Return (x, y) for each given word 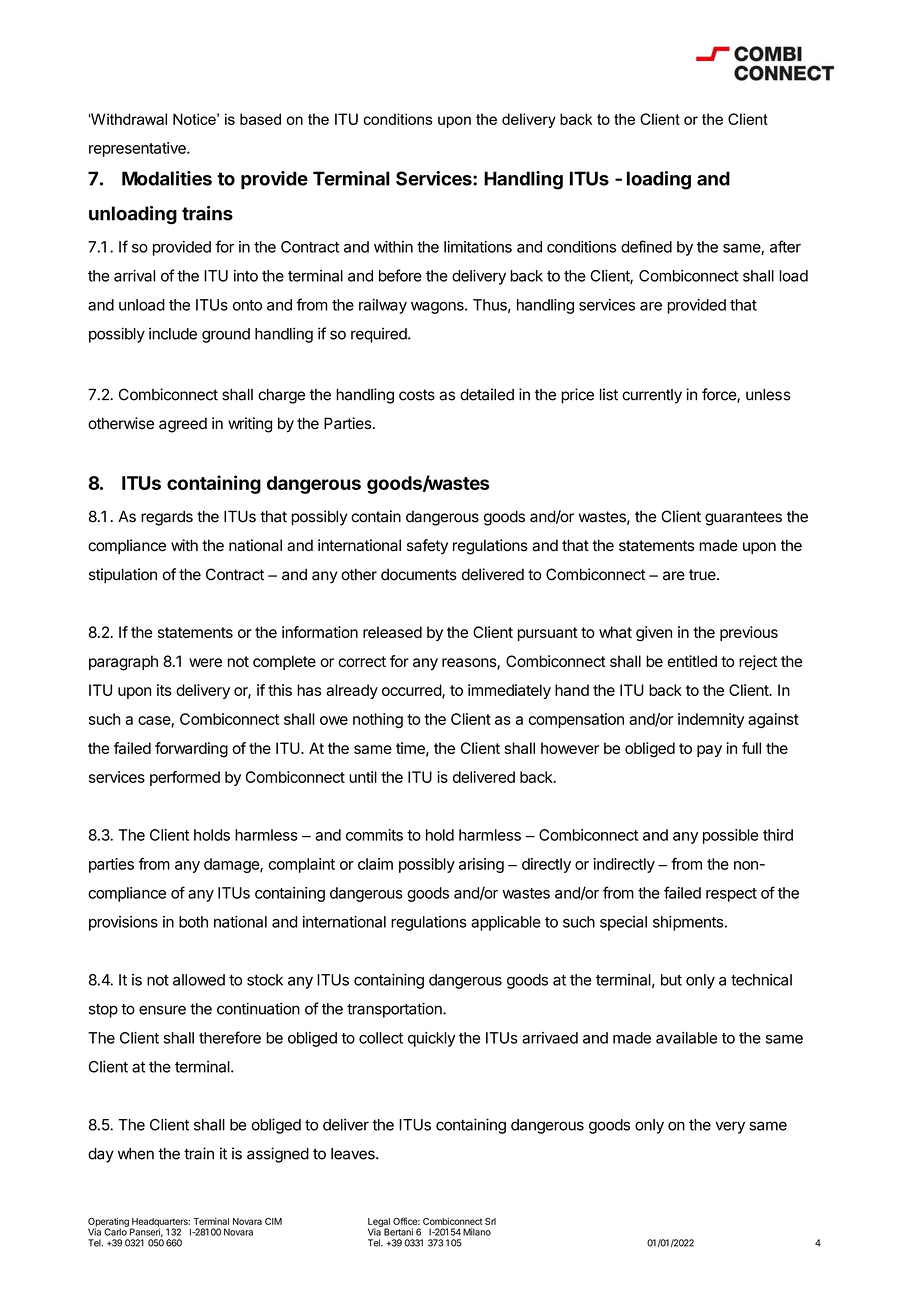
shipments (688, 923)
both (193, 922)
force (720, 395)
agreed (183, 425)
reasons (470, 664)
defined (646, 246)
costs (417, 395)
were (205, 662)
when (136, 1154)
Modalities (167, 178)
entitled (692, 661)
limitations (478, 247)
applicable (506, 923)
